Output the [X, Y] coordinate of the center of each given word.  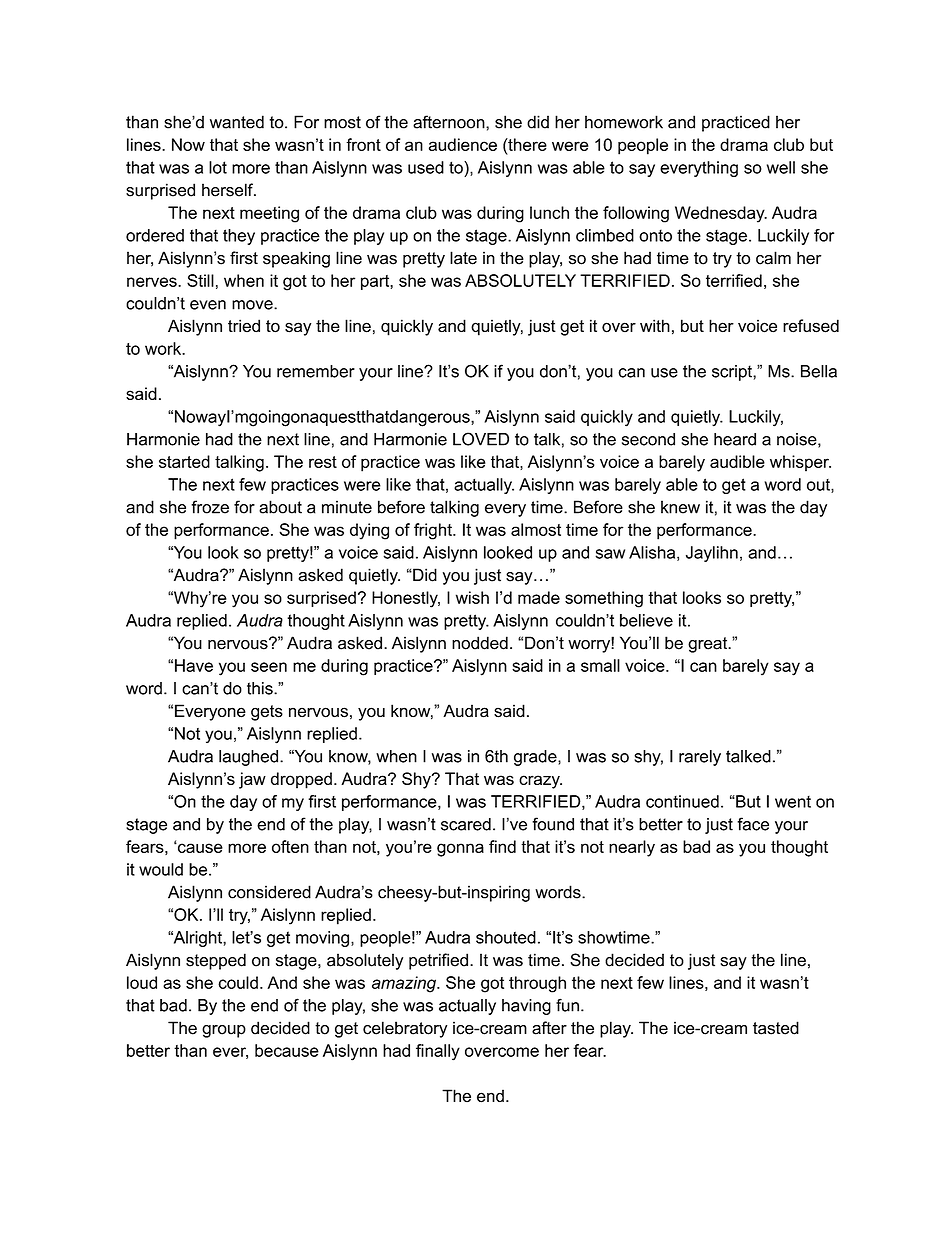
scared [466, 824]
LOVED [481, 439]
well [781, 167]
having [526, 1007]
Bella [819, 371]
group [224, 1031]
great [709, 645]
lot [218, 167]
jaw [252, 780]
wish [472, 597]
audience [463, 144]
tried [244, 325]
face [753, 824]
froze [210, 507]
